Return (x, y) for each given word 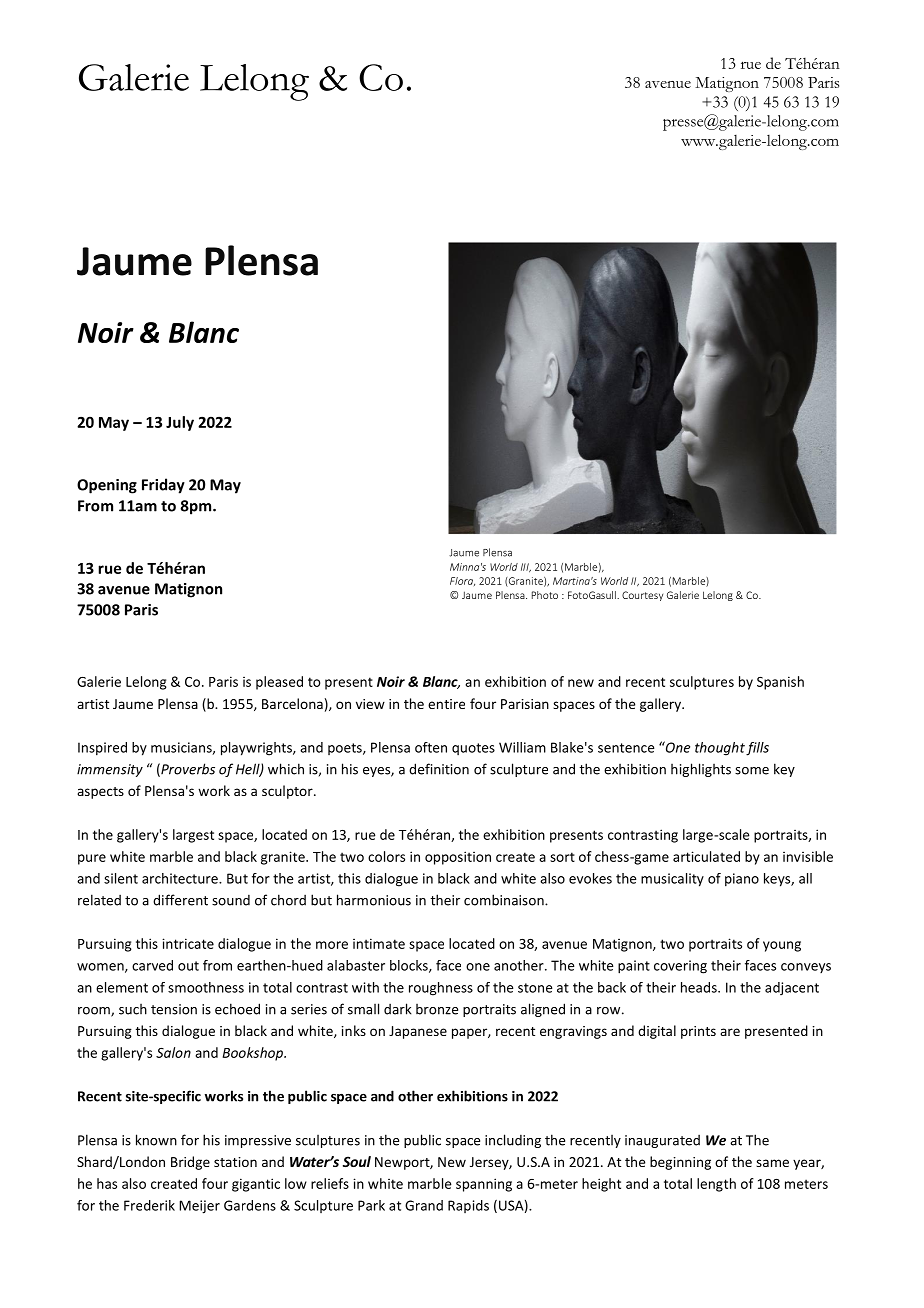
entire (446, 704)
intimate (379, 943)
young (782, 946)
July (180, 423)
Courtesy (642, 596)
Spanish (780, 683)
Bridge (190, 1163)
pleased (279, 683)
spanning (484, 1185)
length (716, 1185)
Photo (545, 595)
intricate (188, 943)
